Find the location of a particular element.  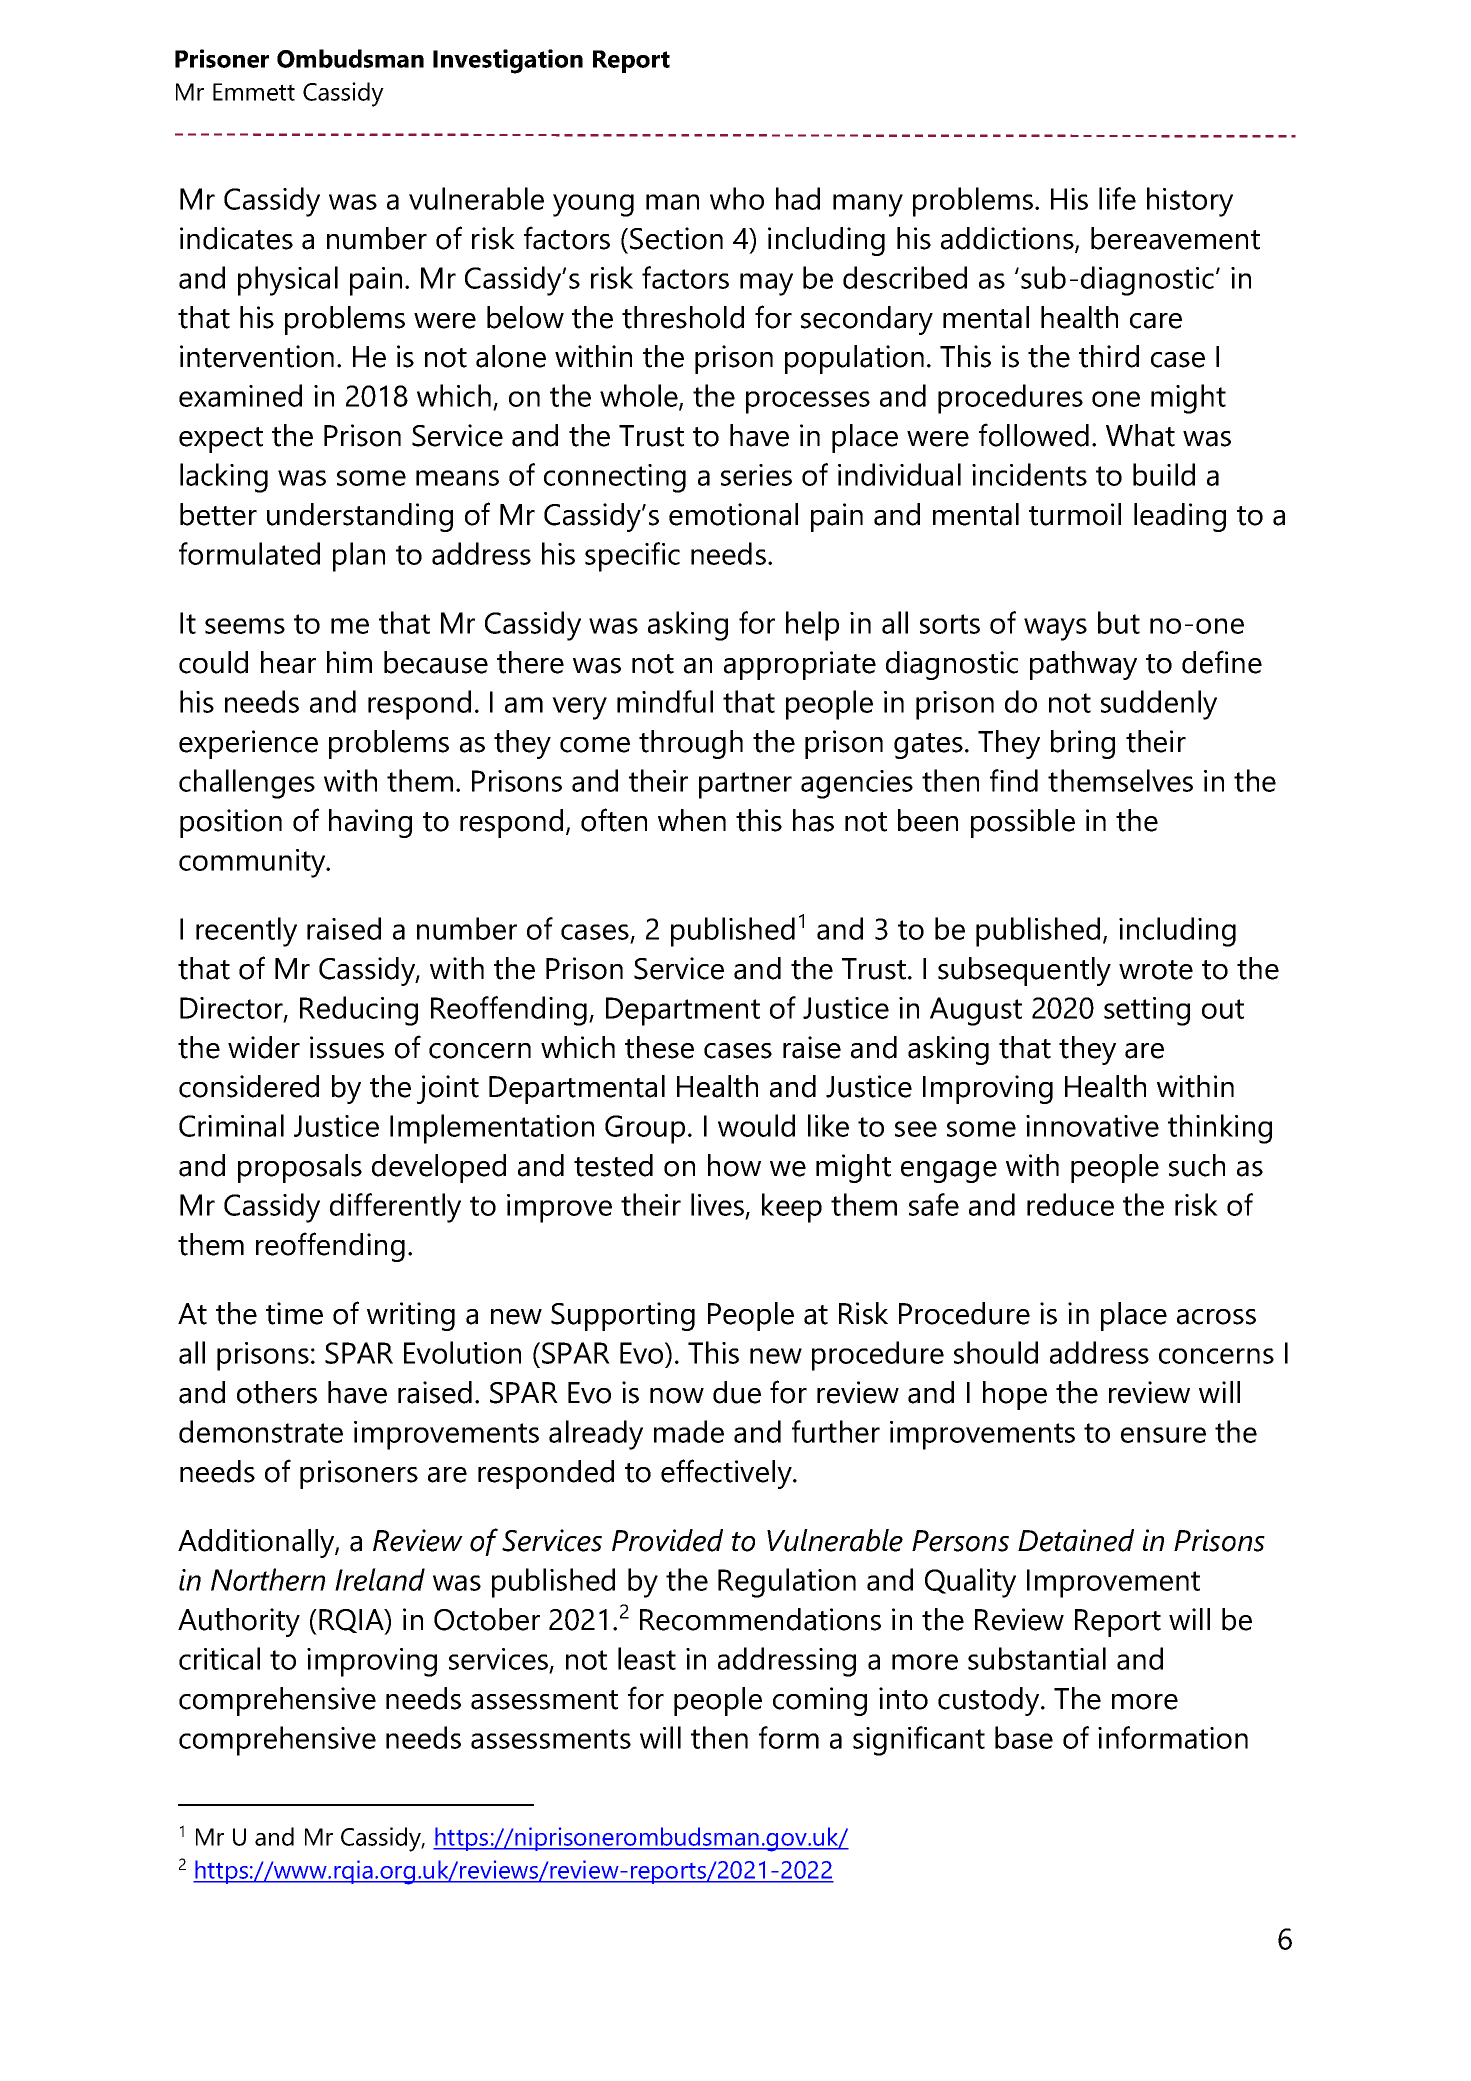

proposals is located at coordinates (300, 1168).
